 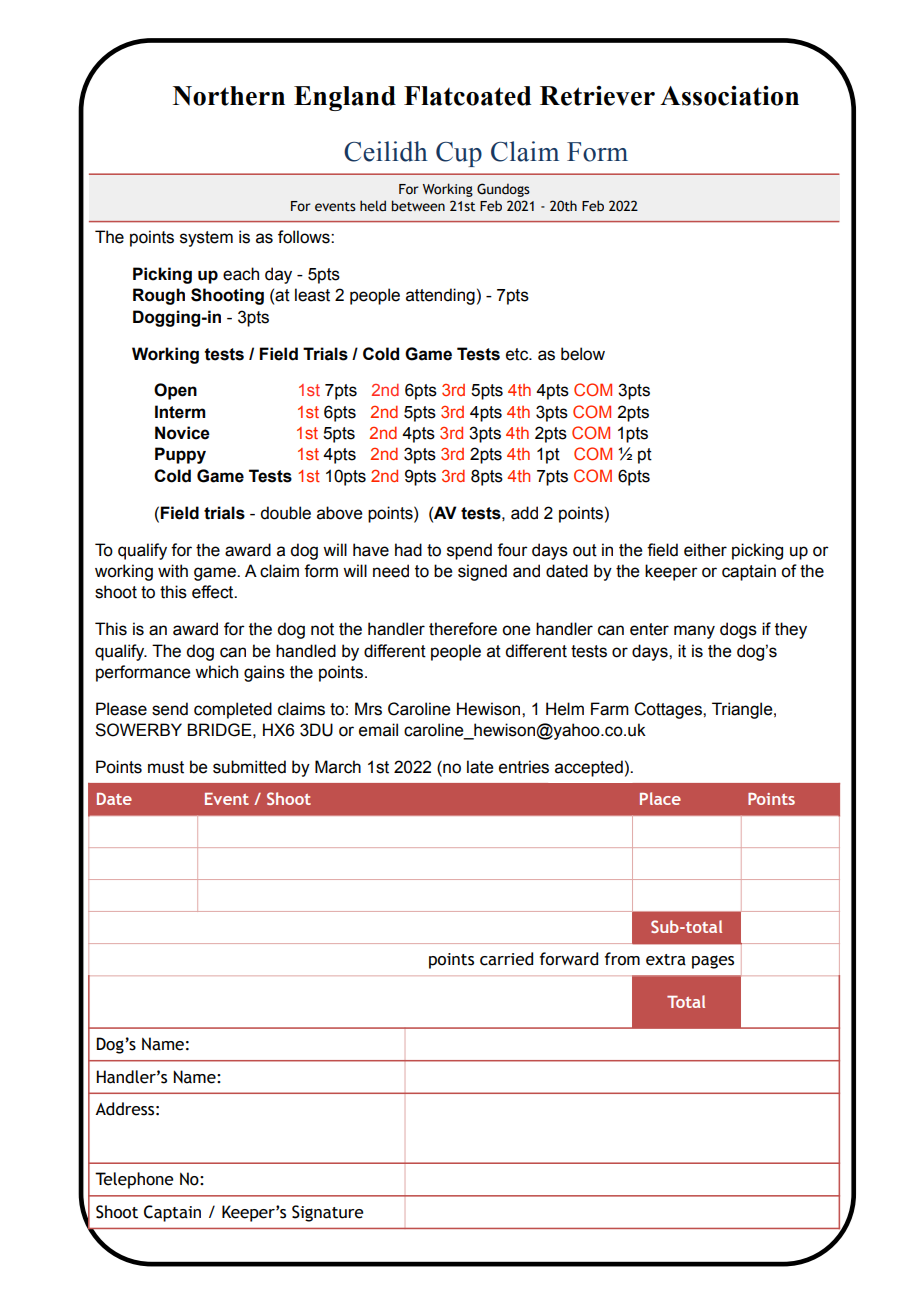 I want to click on late, so click(x=480, y=767).
